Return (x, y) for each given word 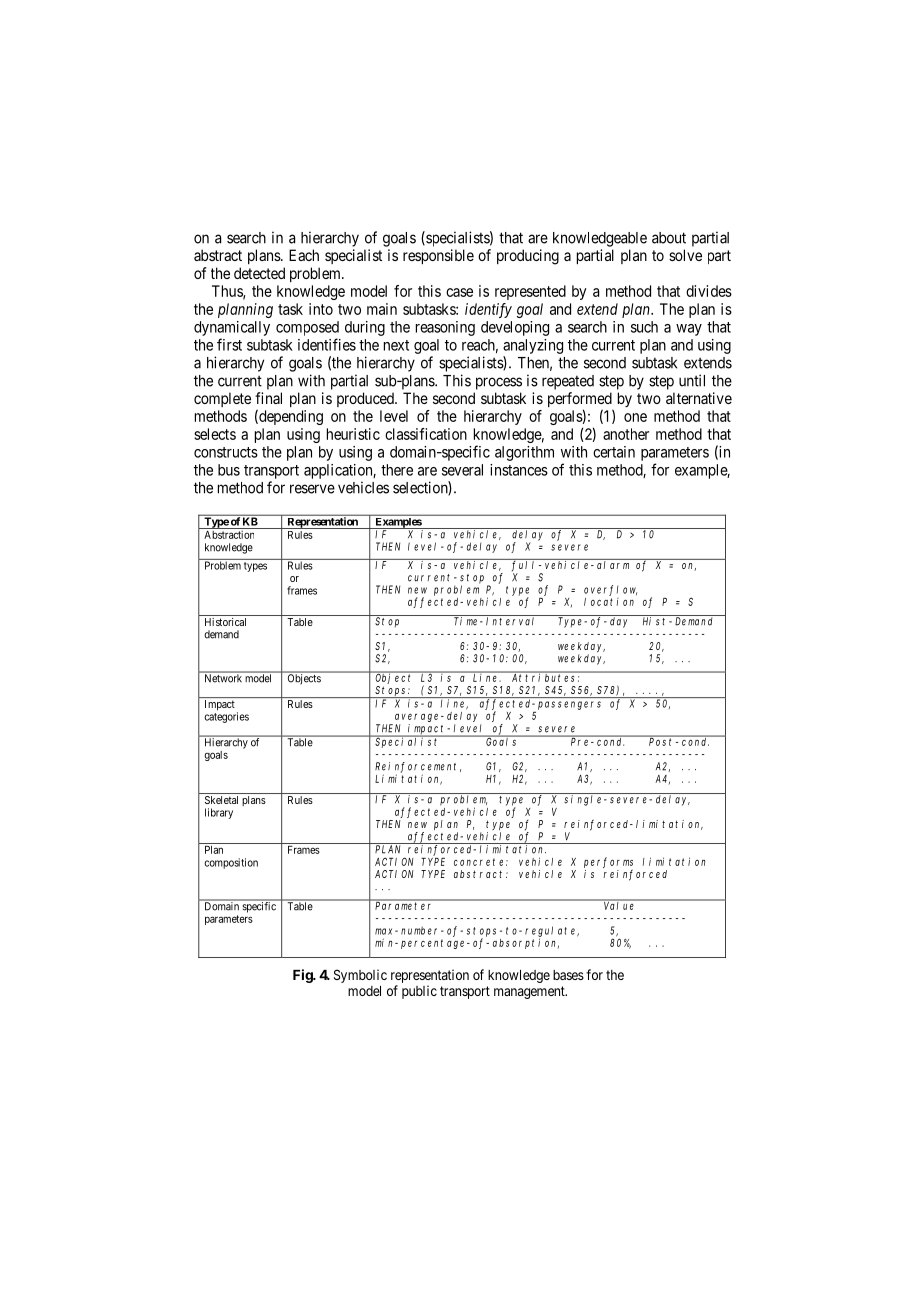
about (669, 238)
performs (608, 863)
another (626, 434)
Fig (303, 976)
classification (426, 434)
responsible (438, 256)
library (219, 813)
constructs (226, 452)
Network (223, 677)
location (609, 602)
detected (259, 273)
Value (619, 905)
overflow (610, 590)
